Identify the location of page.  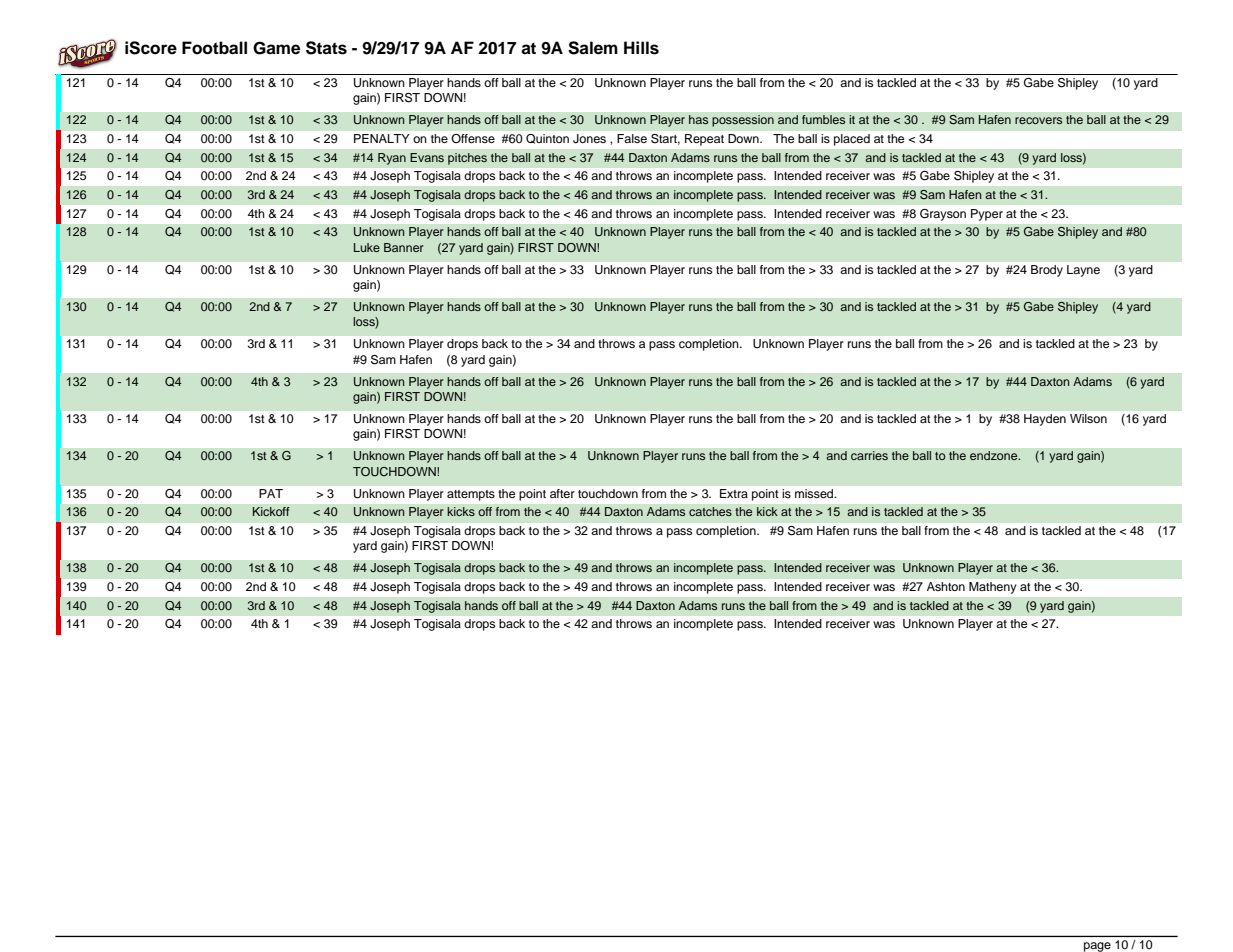
(1097, 947).
